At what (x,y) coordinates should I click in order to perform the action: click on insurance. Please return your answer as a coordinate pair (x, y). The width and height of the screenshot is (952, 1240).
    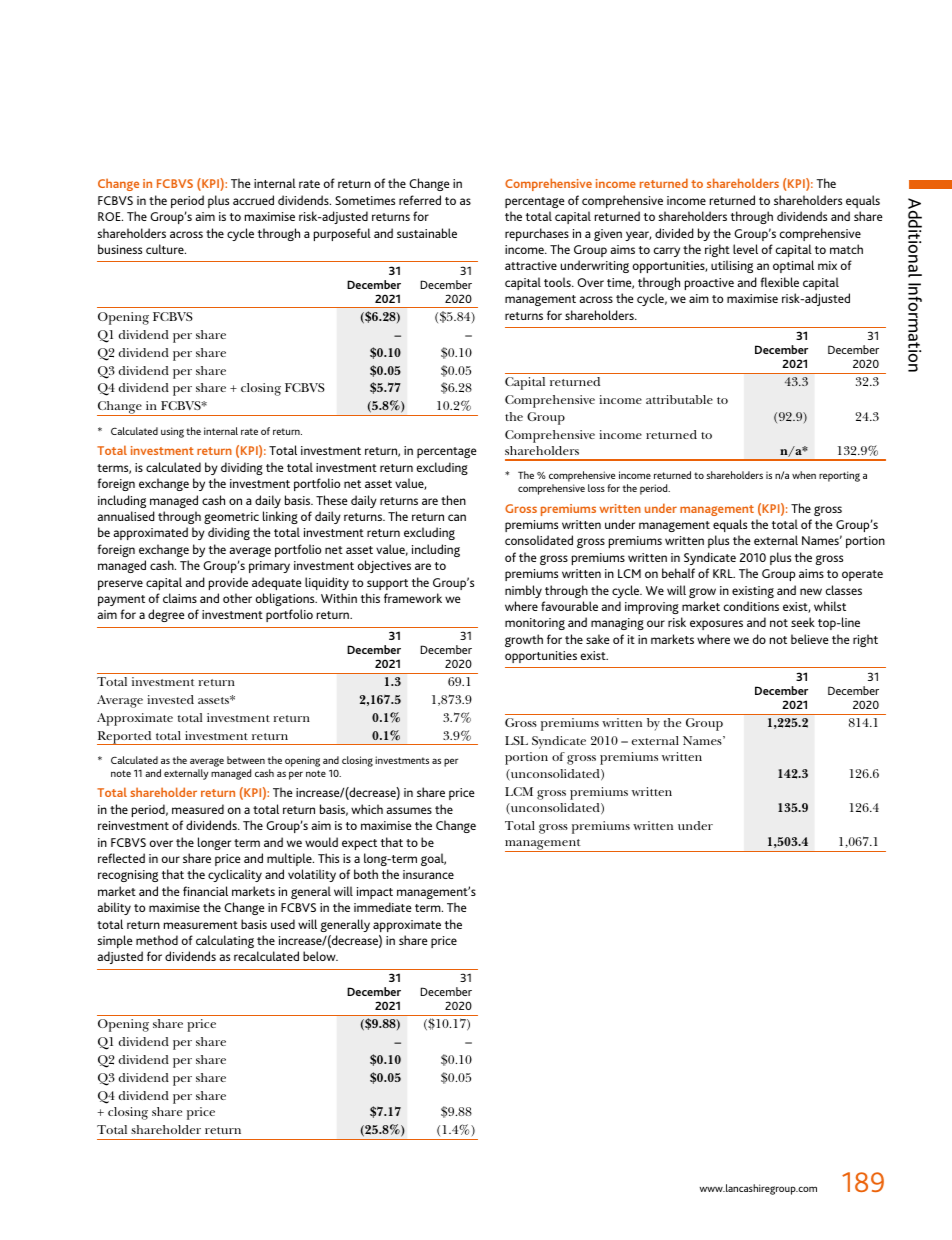
    Looking at the image, I should click on (428, 874).
